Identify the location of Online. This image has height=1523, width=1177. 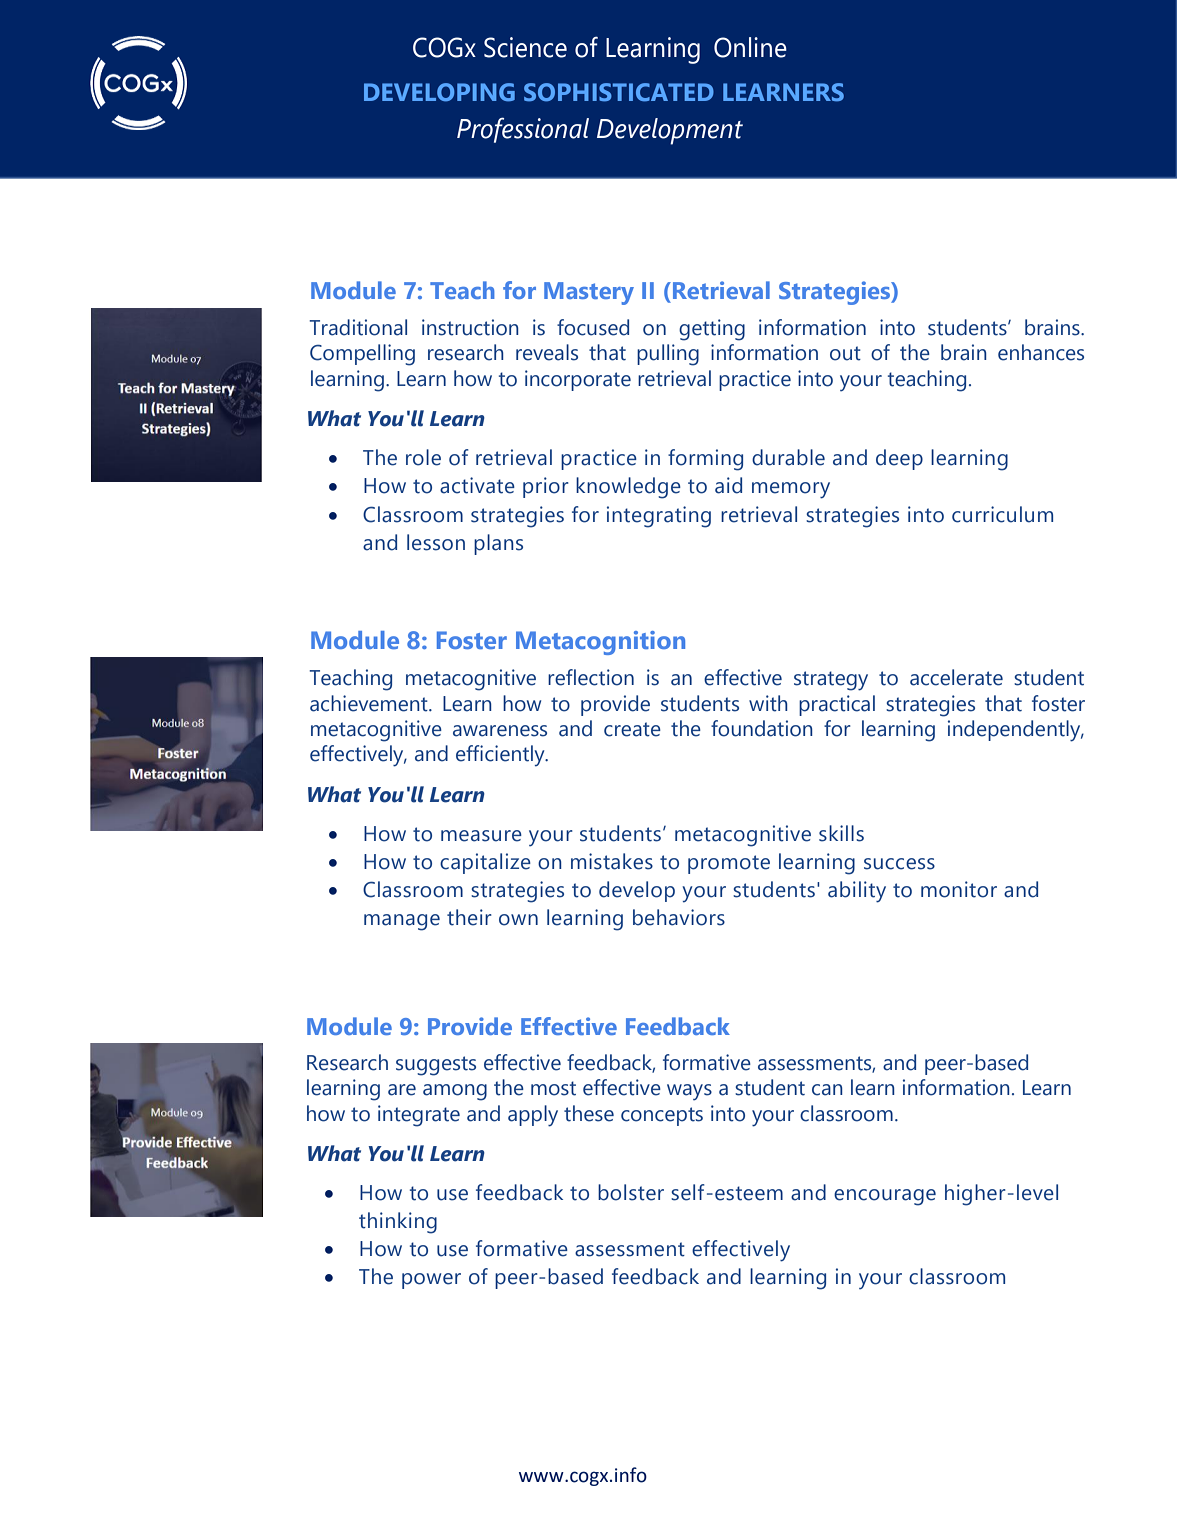
(750, 47).
